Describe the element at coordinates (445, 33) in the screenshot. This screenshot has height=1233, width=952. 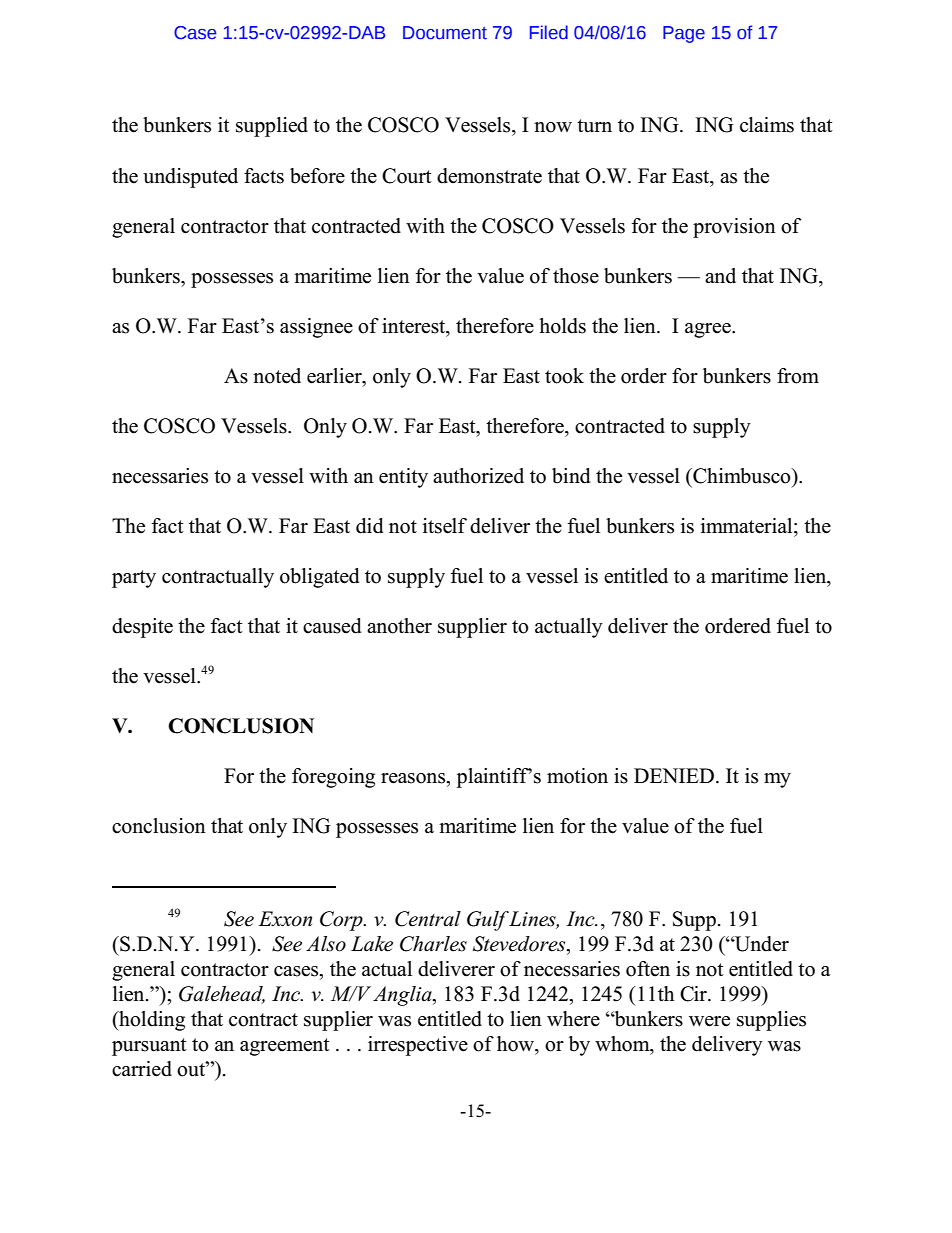
I see `Document` at that location.
